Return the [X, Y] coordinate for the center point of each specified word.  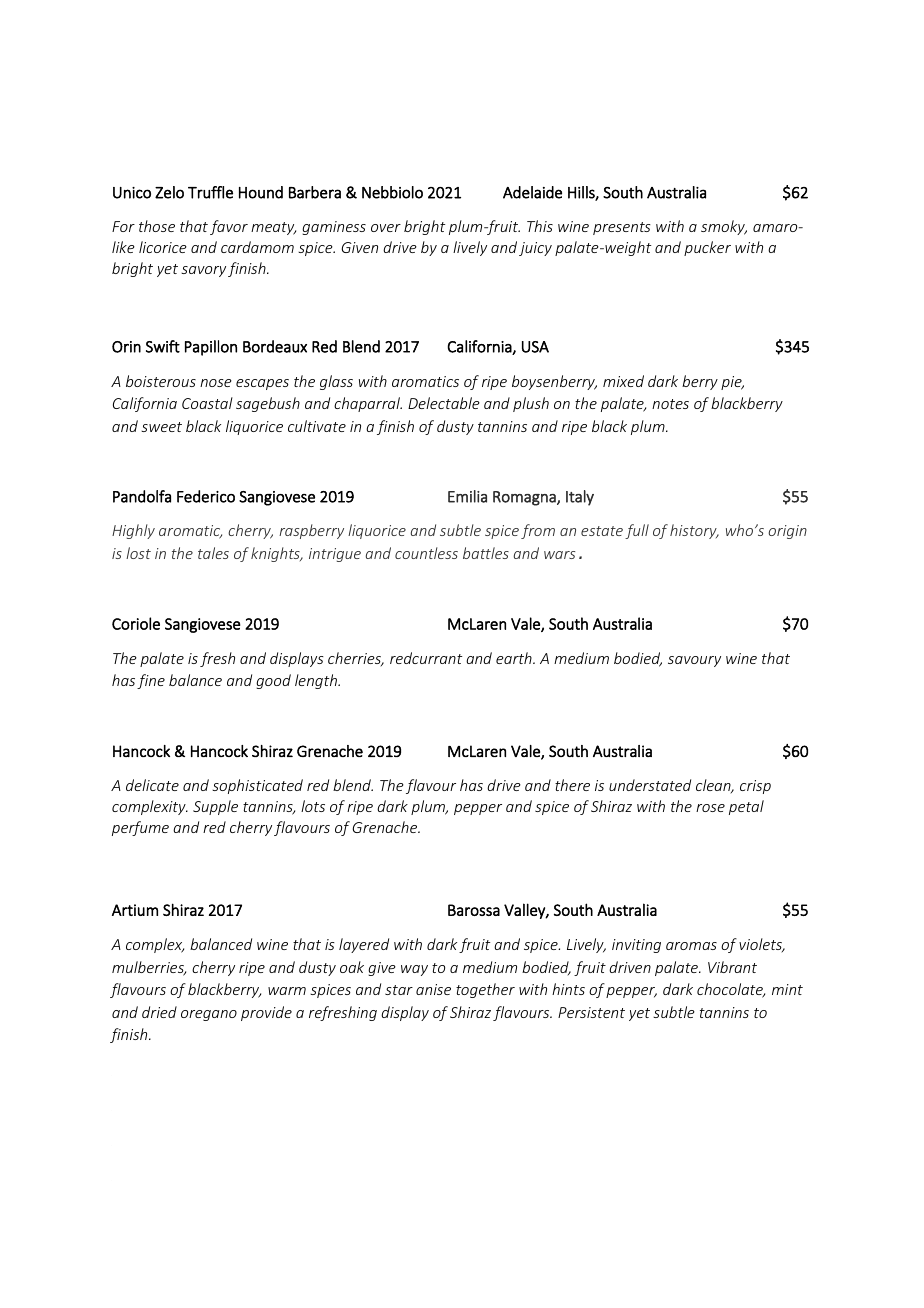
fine [151, 681]
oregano [209, 1015]
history [694, 531]
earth [515, 658]
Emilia [467, 496]
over [386, 228]
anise [433, 989]
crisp [755, 787]
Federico [206, 496]
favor [229, 227]
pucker [707, 248]
